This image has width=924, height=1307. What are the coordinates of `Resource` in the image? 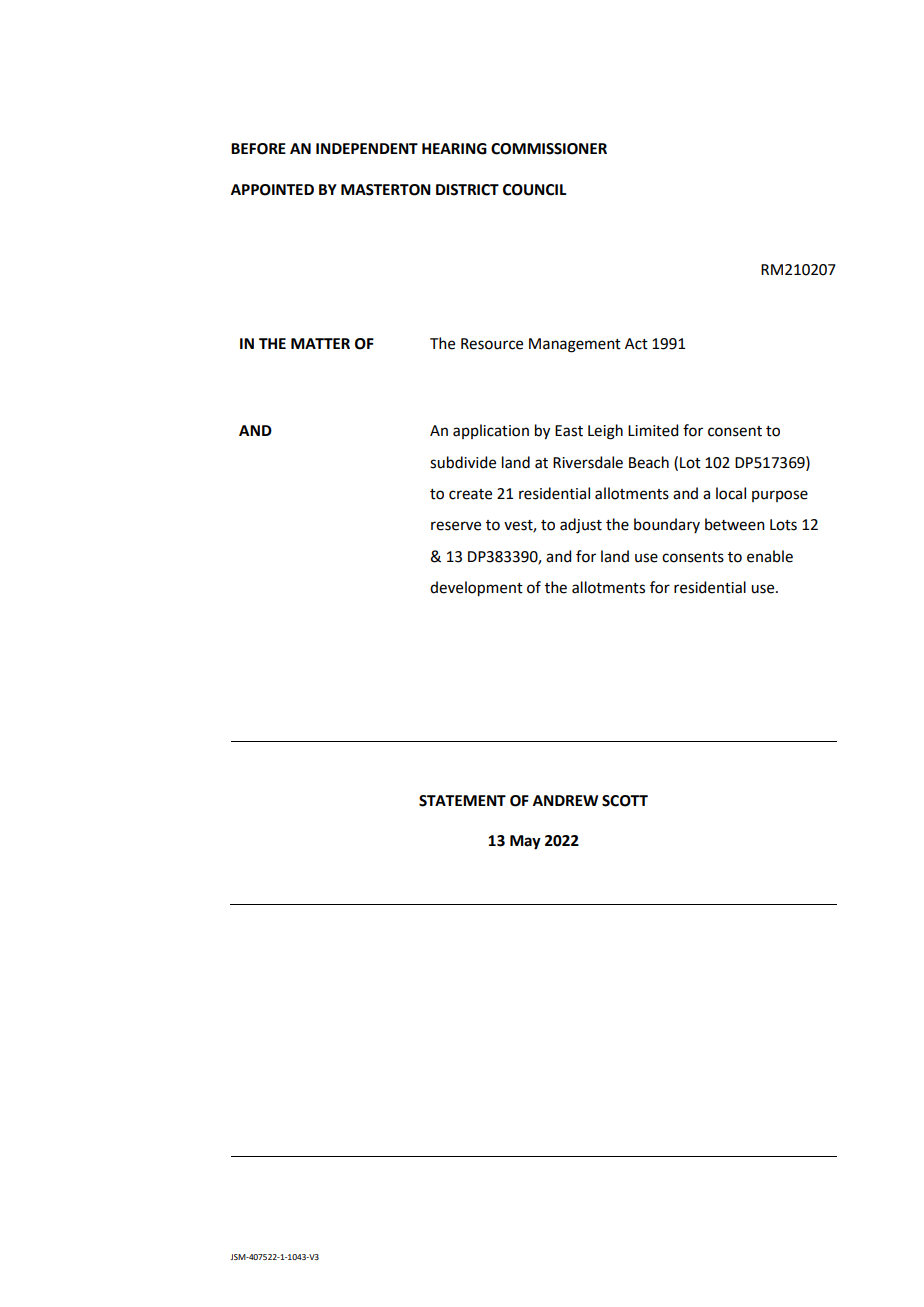 It's located at (492, 344).
